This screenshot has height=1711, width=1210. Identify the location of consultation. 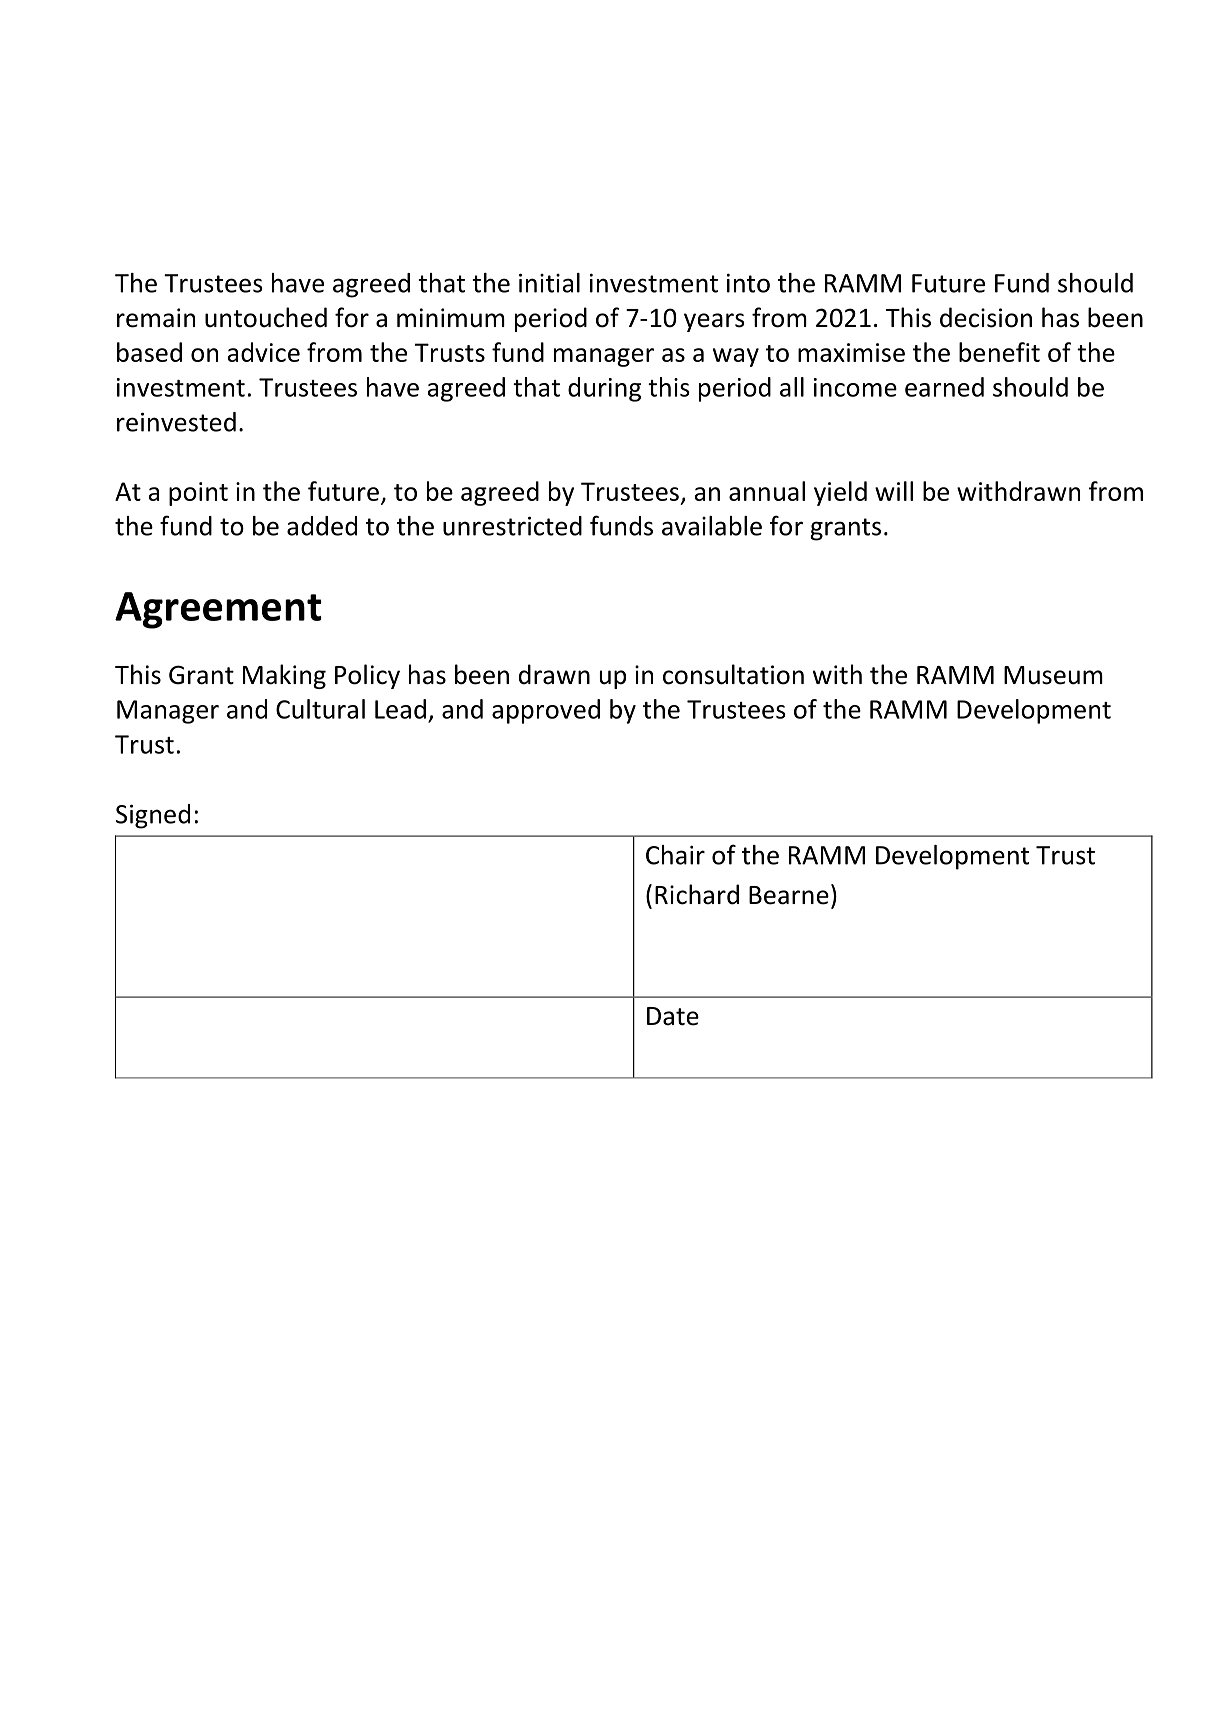
(733, 674).
